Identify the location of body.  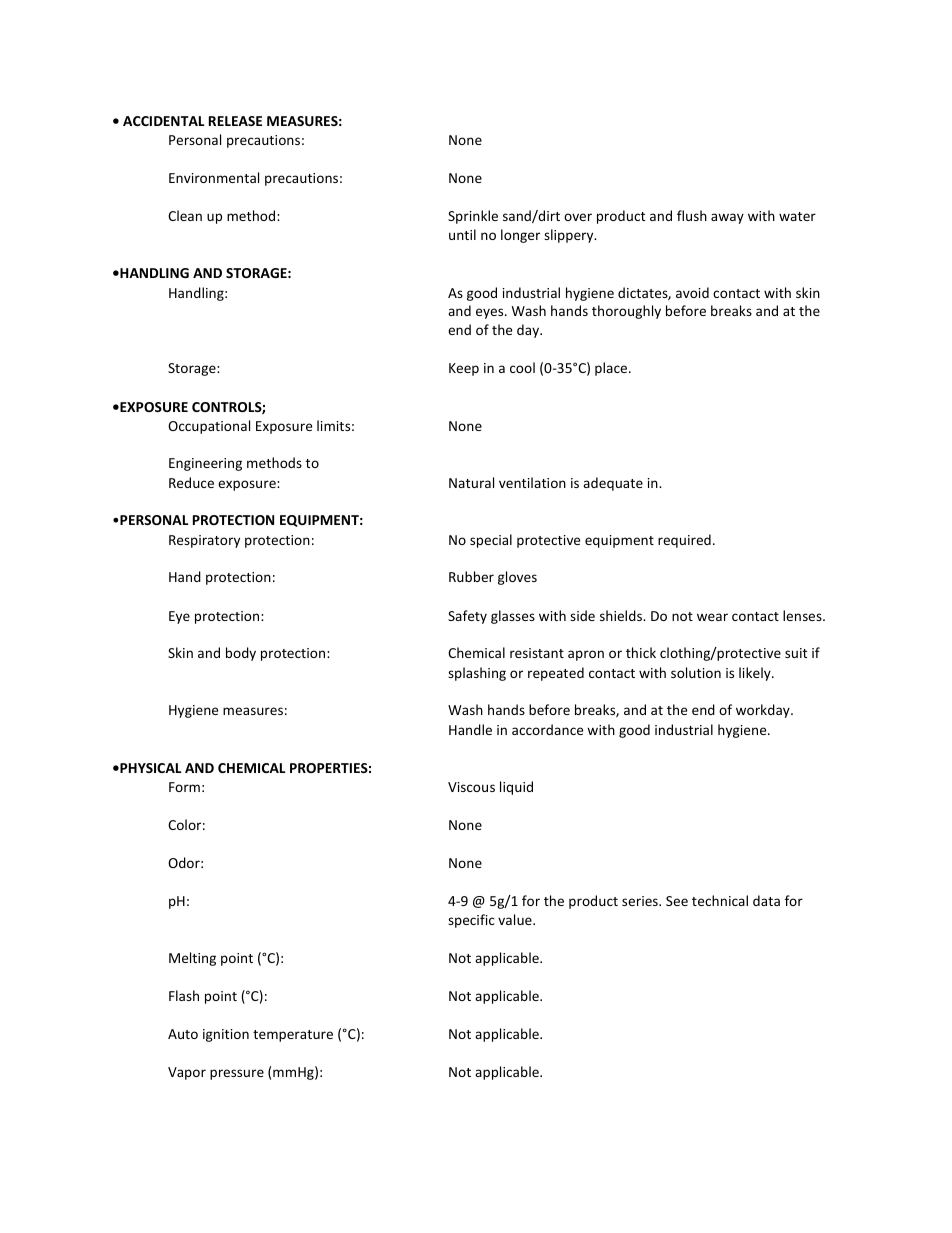
(241, 654).
